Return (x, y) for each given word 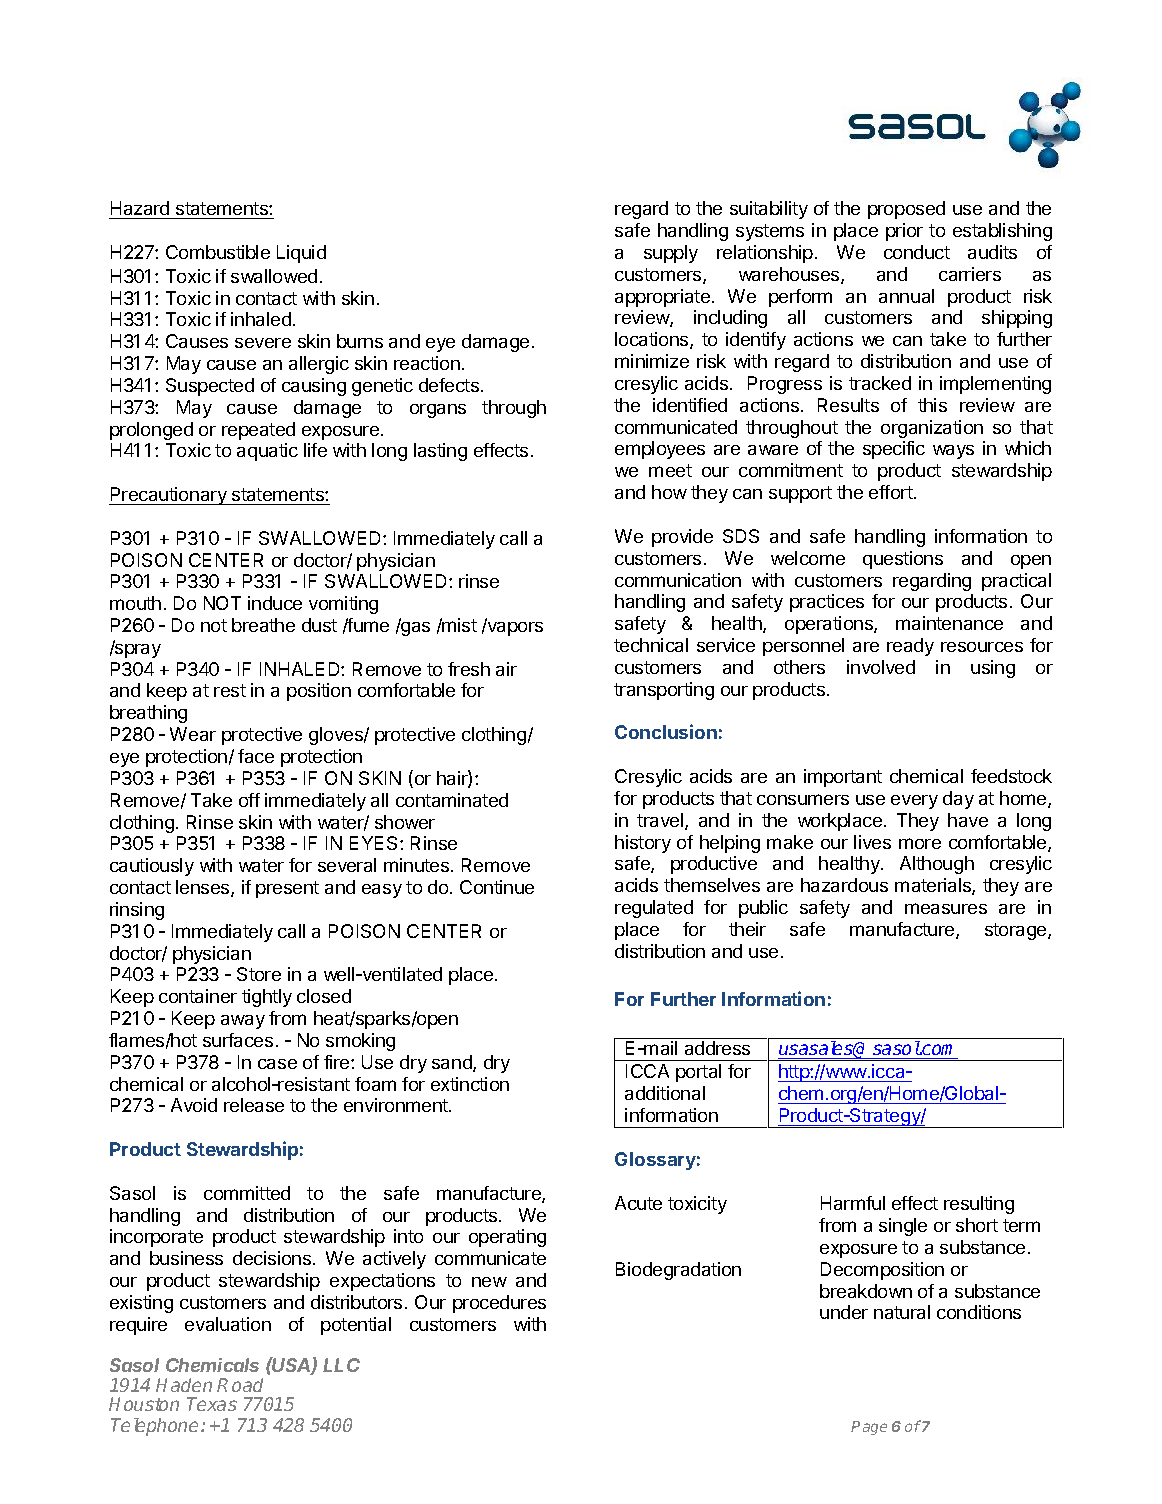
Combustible (218, 252)
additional (665, 1093)
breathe (263, 625)
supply (671, 254)
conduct (917, 252)
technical (651, 645)
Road (240, 1385)
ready (910, 647)
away (243, 1022)
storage (1017, 931)
